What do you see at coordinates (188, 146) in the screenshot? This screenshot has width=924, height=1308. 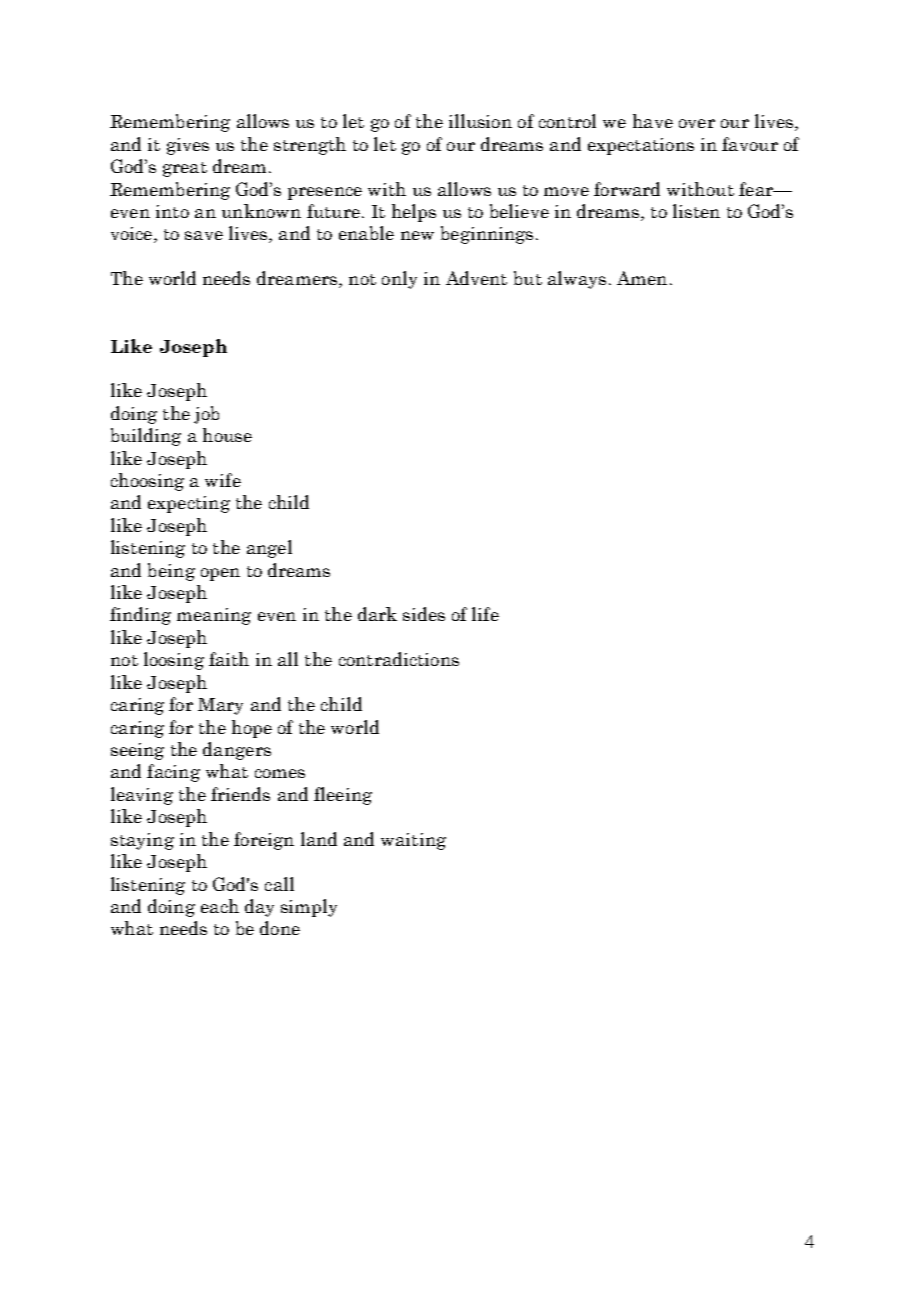 I see `gives` at bounding box center [188, 146].
